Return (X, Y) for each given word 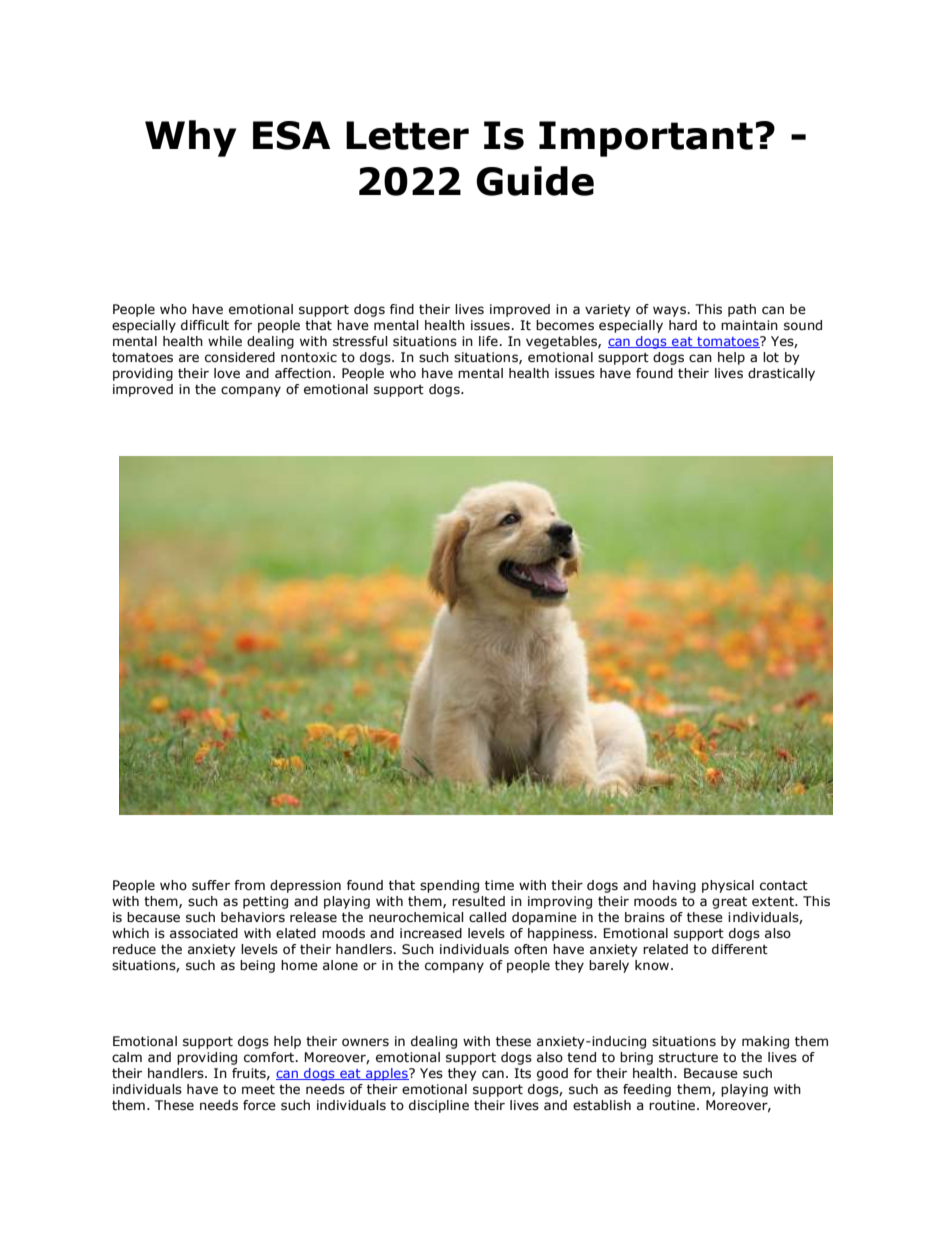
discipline (439, 1106)
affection (303, 373)
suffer (211, 885)
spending (449, 886)
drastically (781, 374)
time (499, 885)
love (227, 373)
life (488, 341)
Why (190, 138)
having (674, 886)
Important (646, 139)
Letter (407, 135)
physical (728, 886)
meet (258, 1090)
